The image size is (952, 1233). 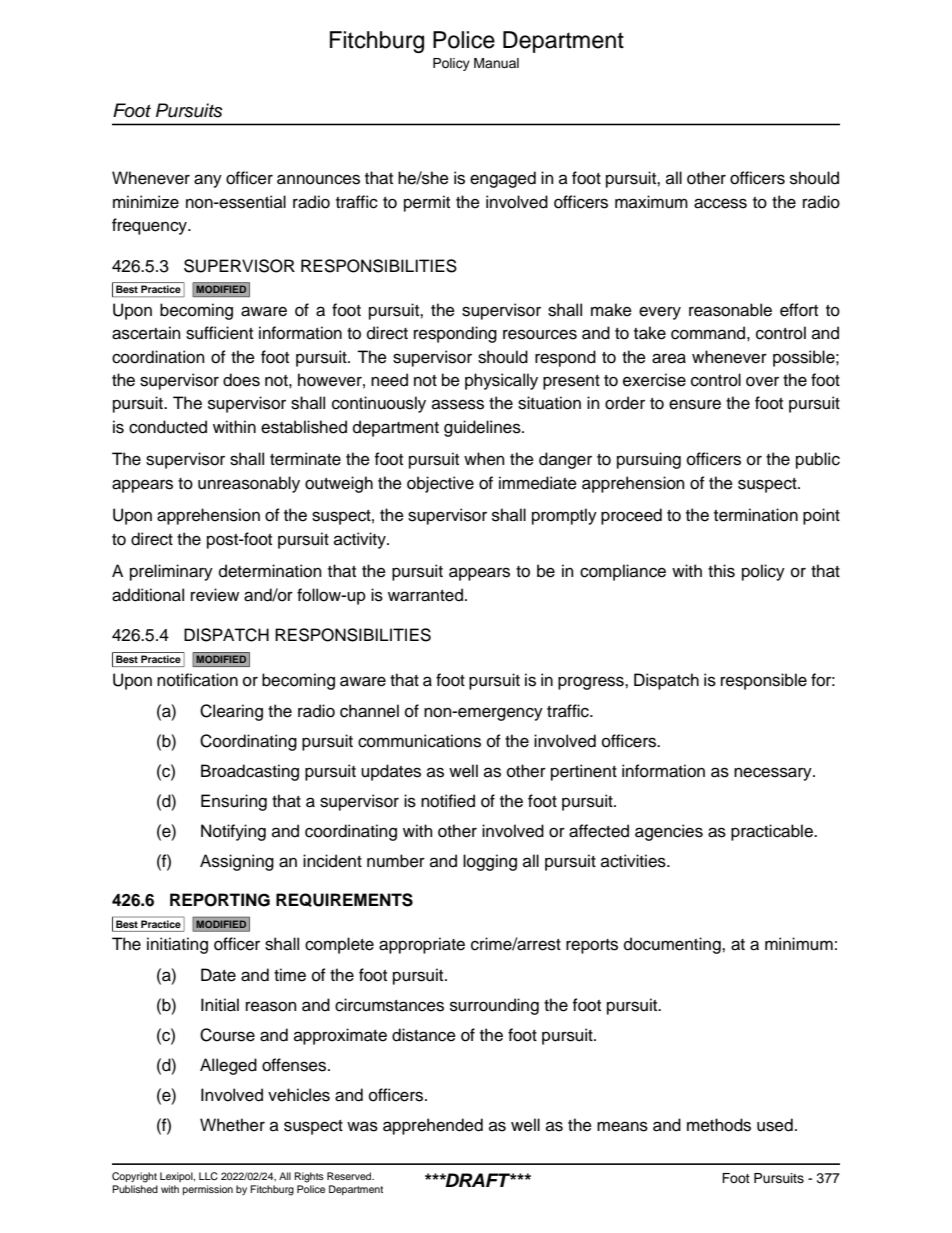 What do you see at coordinates (433, 1126) in the screenshot?
I see `apprehended` at bounding box center [433, 1126].
